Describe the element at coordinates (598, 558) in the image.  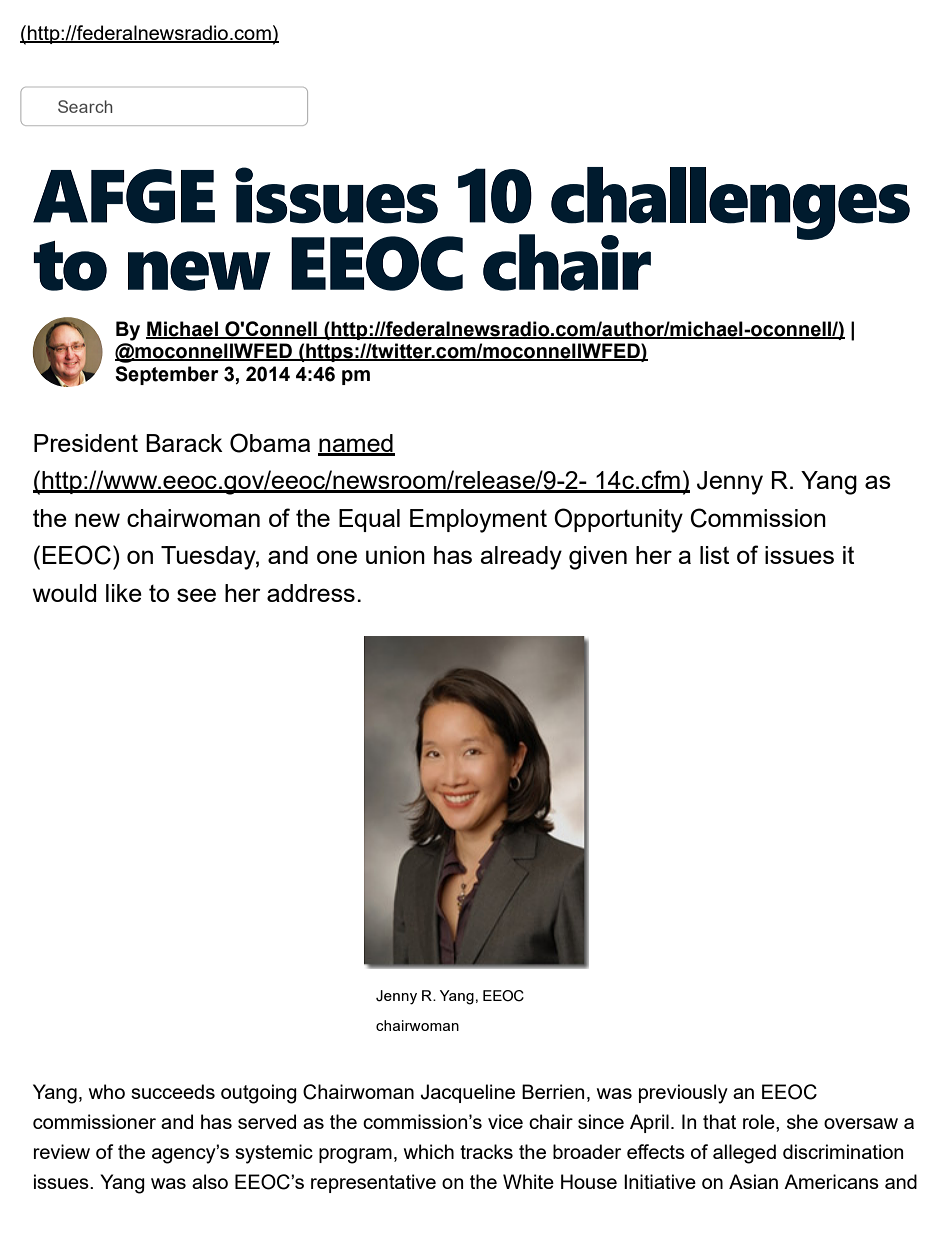
I see `given` at that location.
